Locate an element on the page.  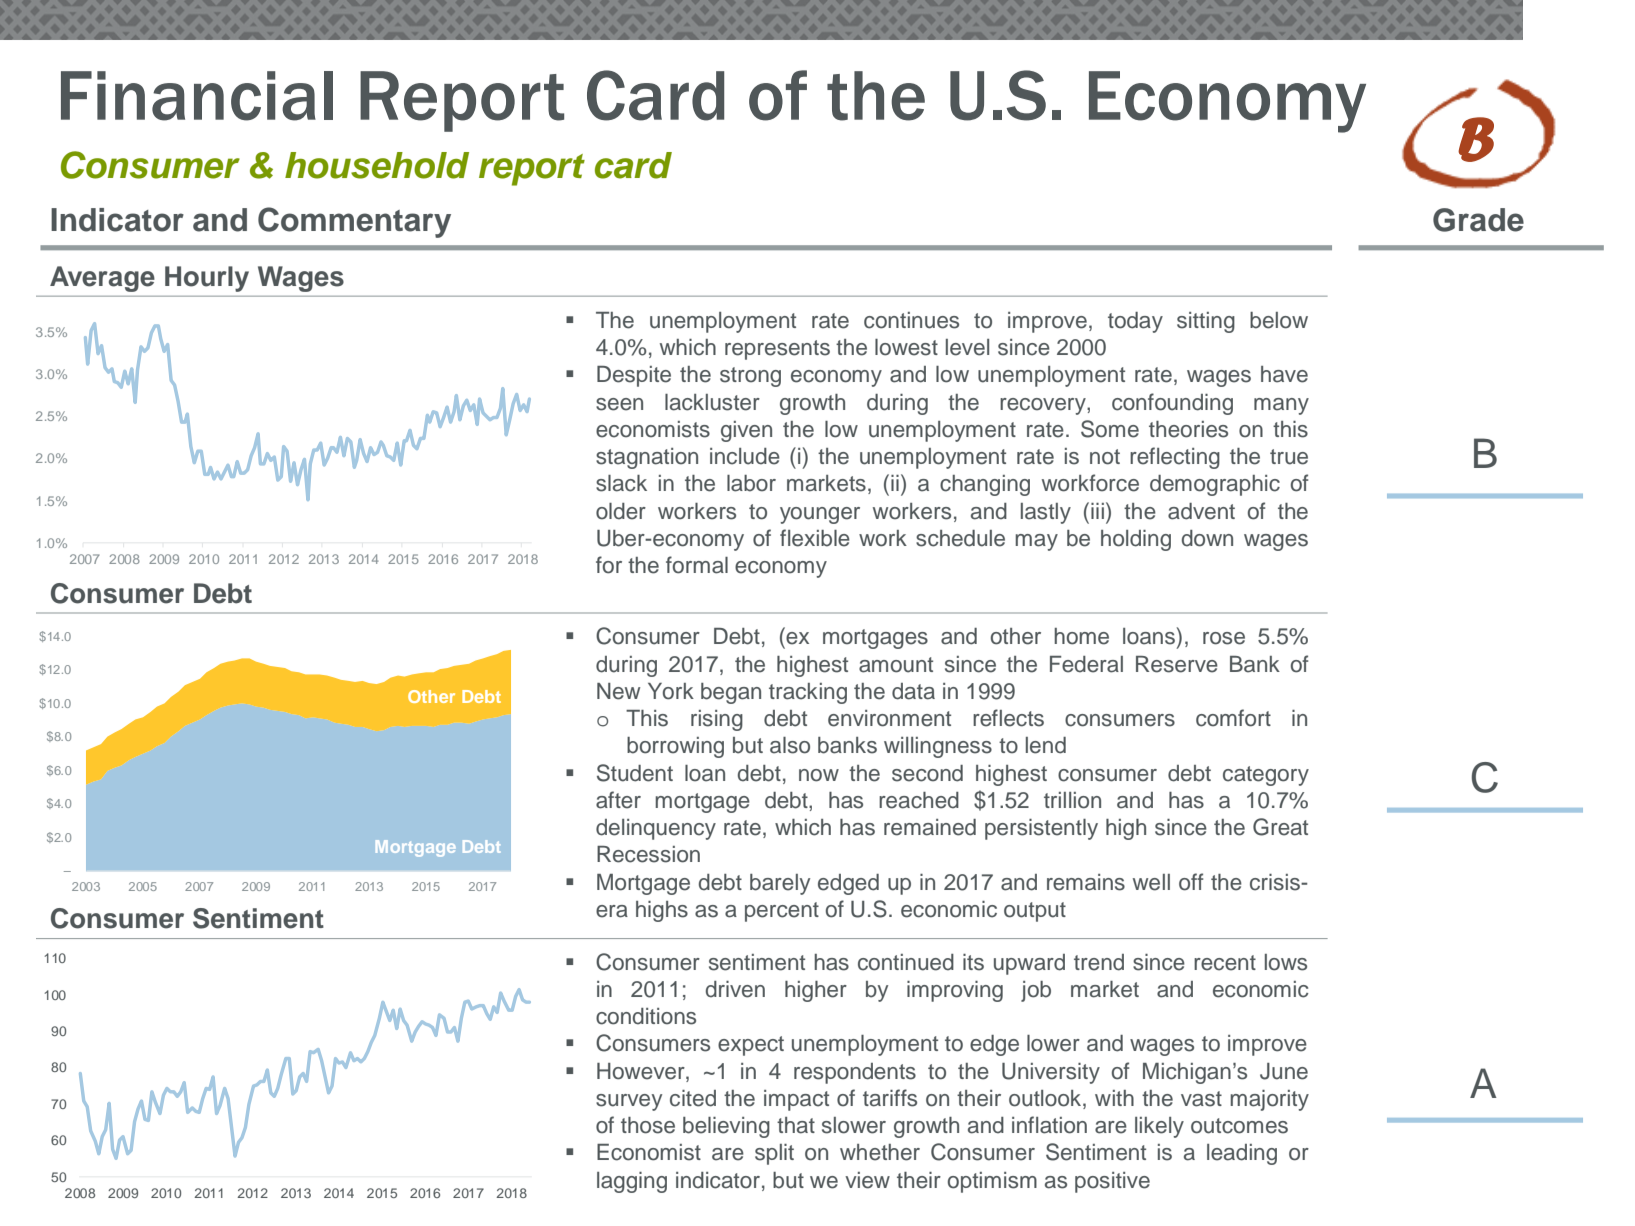
Financial is located at coordinates (197, 96).
